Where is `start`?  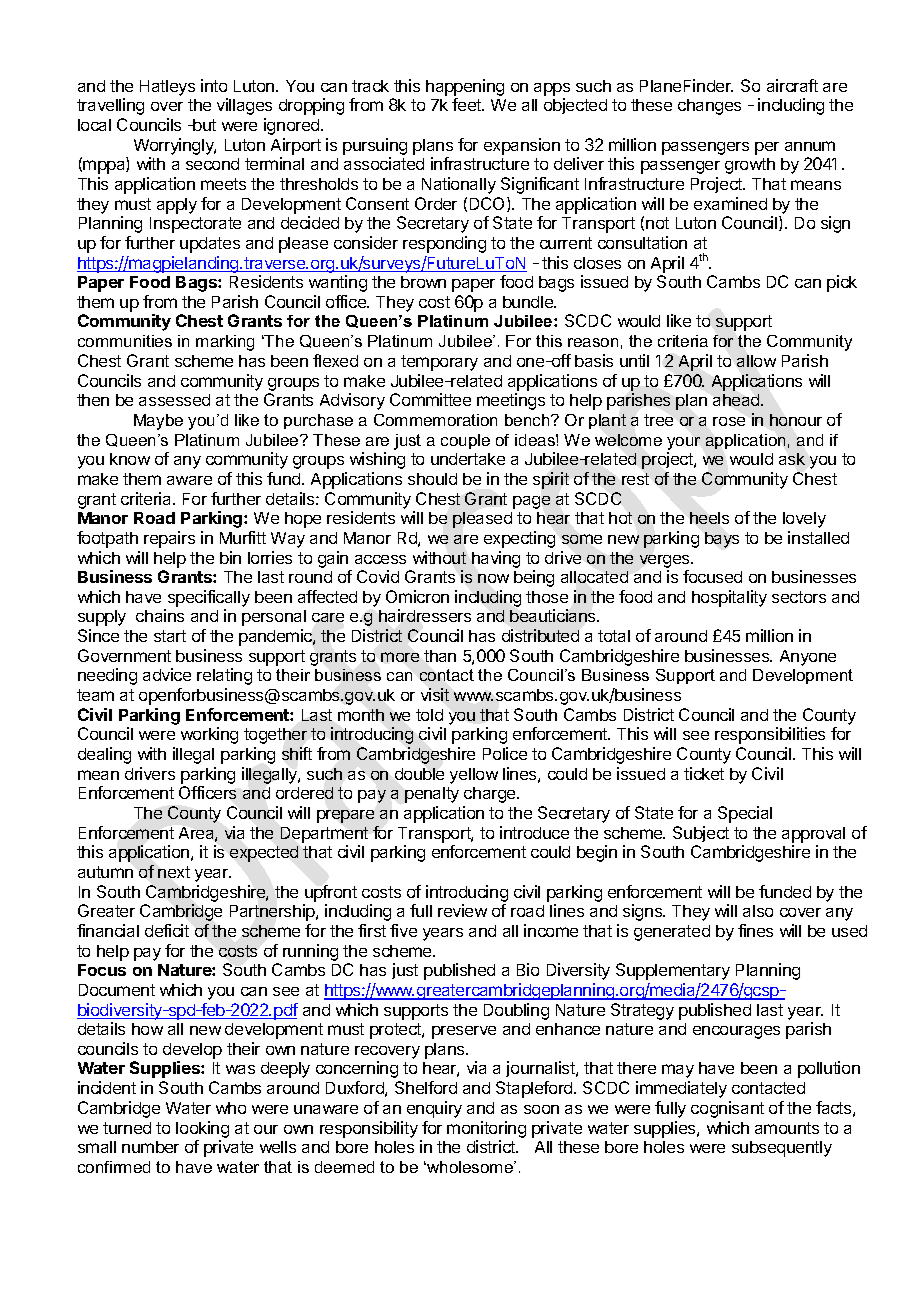
start is located at coordinates (170, 636).
